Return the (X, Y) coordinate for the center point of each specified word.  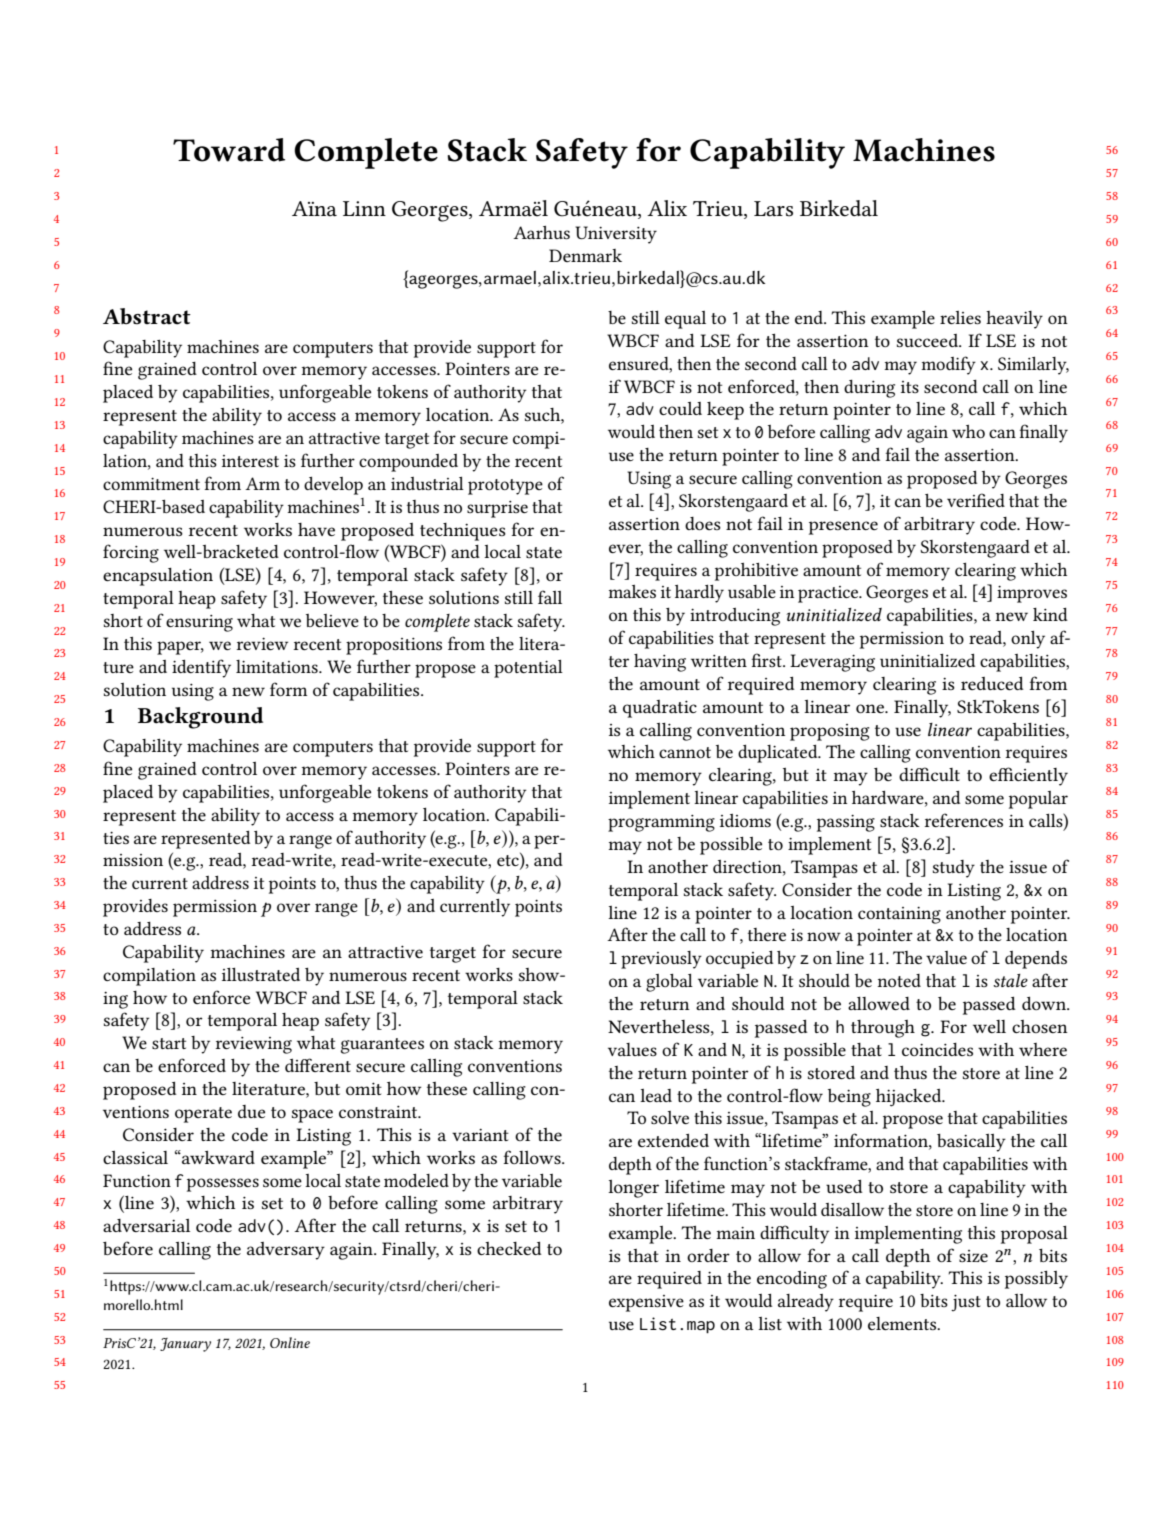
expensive (646, 1303)
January (185, 1345)
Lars (773, 209)
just (966, 1302)
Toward (229, 150)
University (616, 235)
